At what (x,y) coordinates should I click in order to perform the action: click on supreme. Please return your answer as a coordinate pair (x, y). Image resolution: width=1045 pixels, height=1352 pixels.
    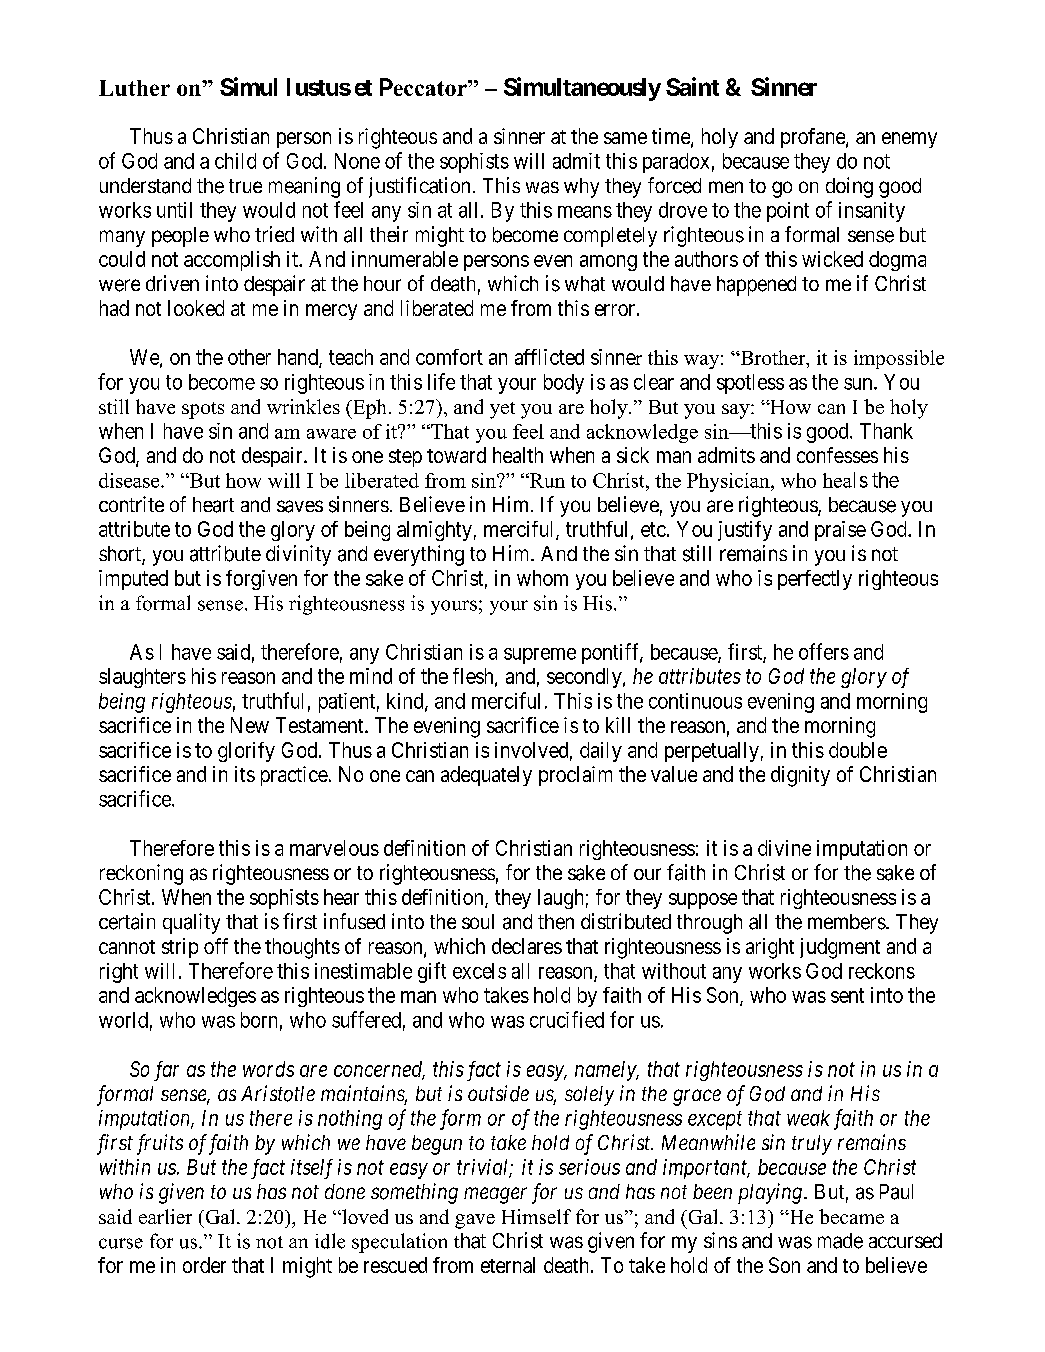
    Looking at the image, I should click on (540, 656).
